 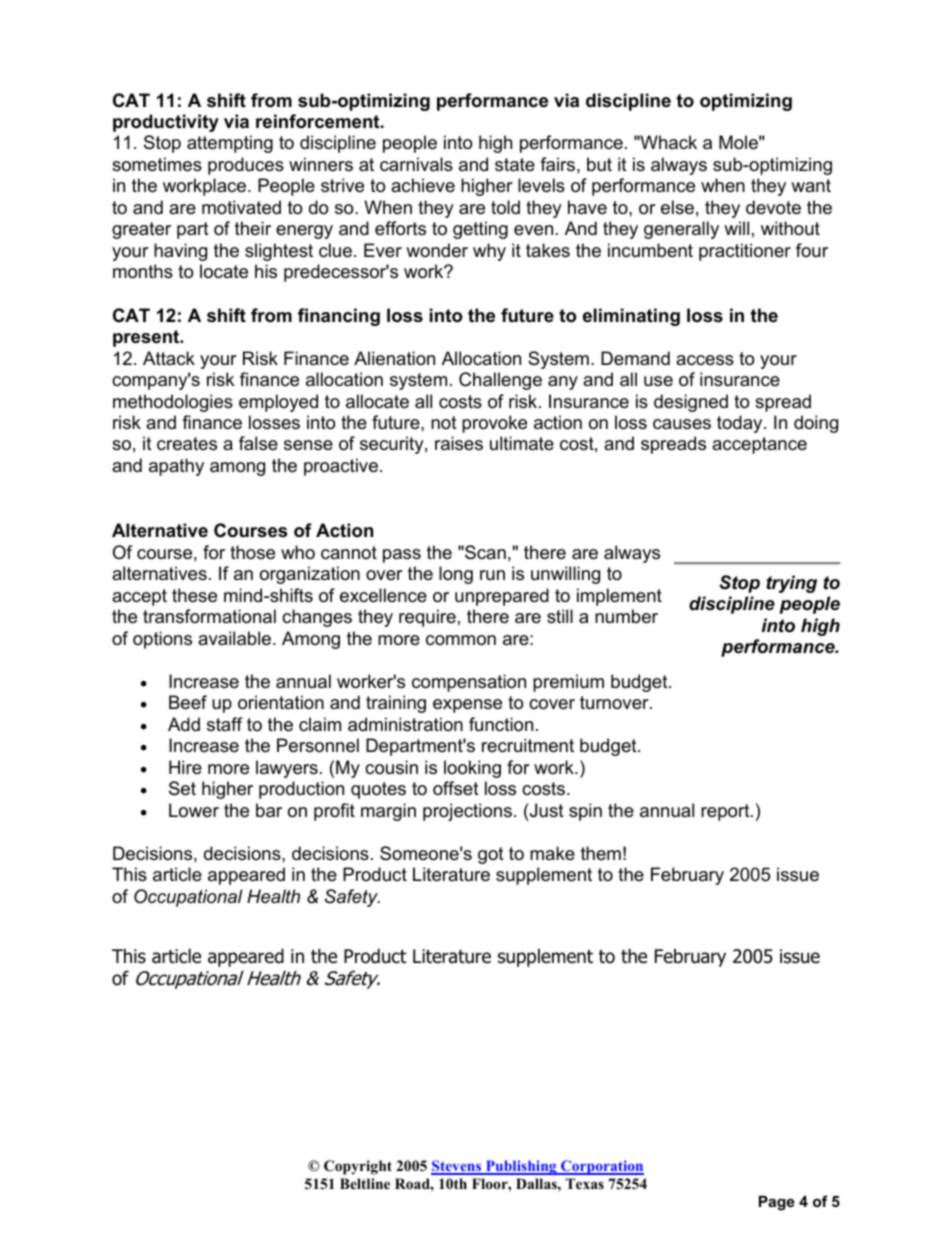 What do you see at coordinates (521, 1167) in the page?
I see `Publishing` at bounding box center [521, 1167].
